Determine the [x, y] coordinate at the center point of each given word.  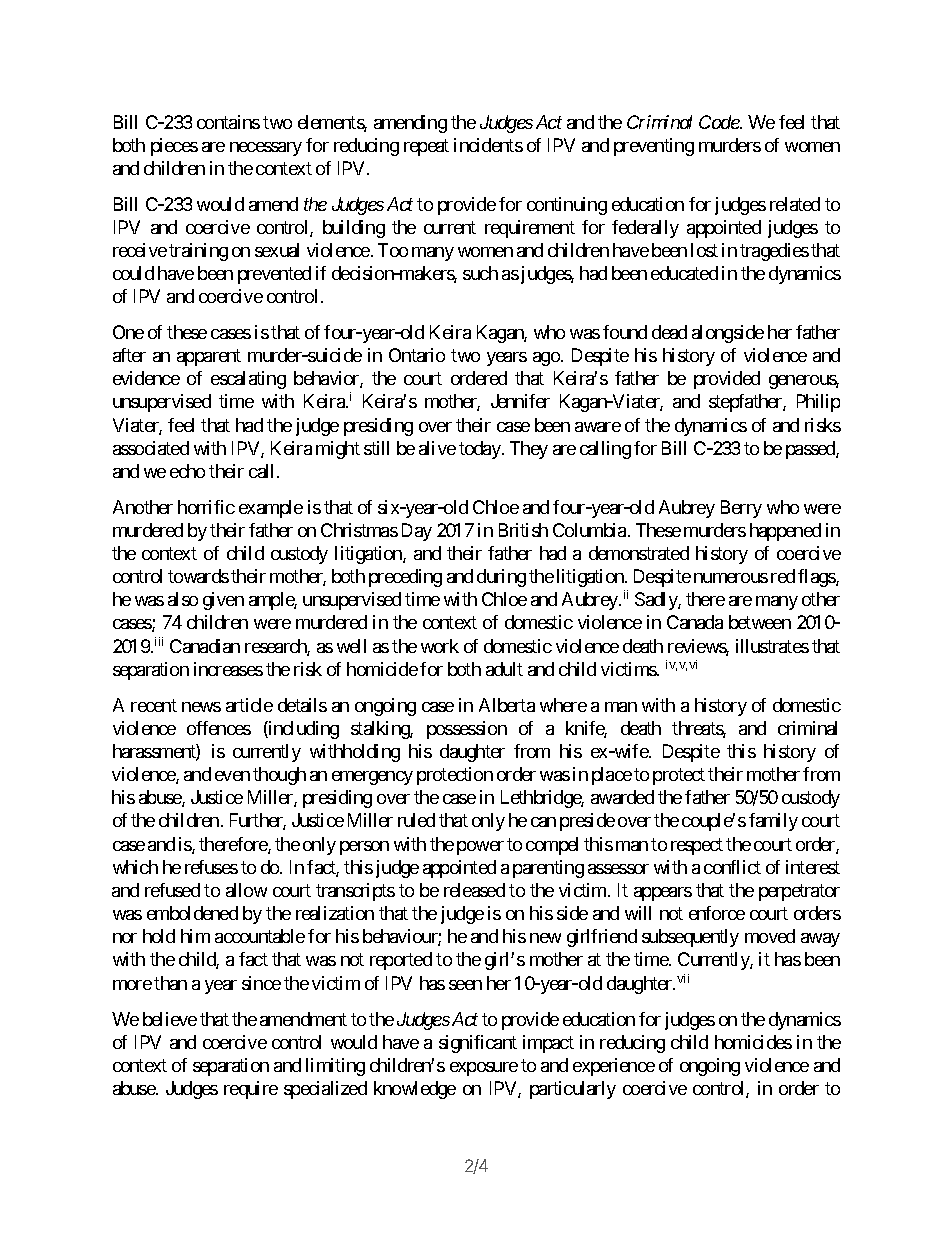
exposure [484, 1069]
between [760, 622]
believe [170, 1019]
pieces [174, 147]
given [223, 601]
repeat [426, 147]
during [501, 578]
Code [719, 122]
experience [614, 1067]
